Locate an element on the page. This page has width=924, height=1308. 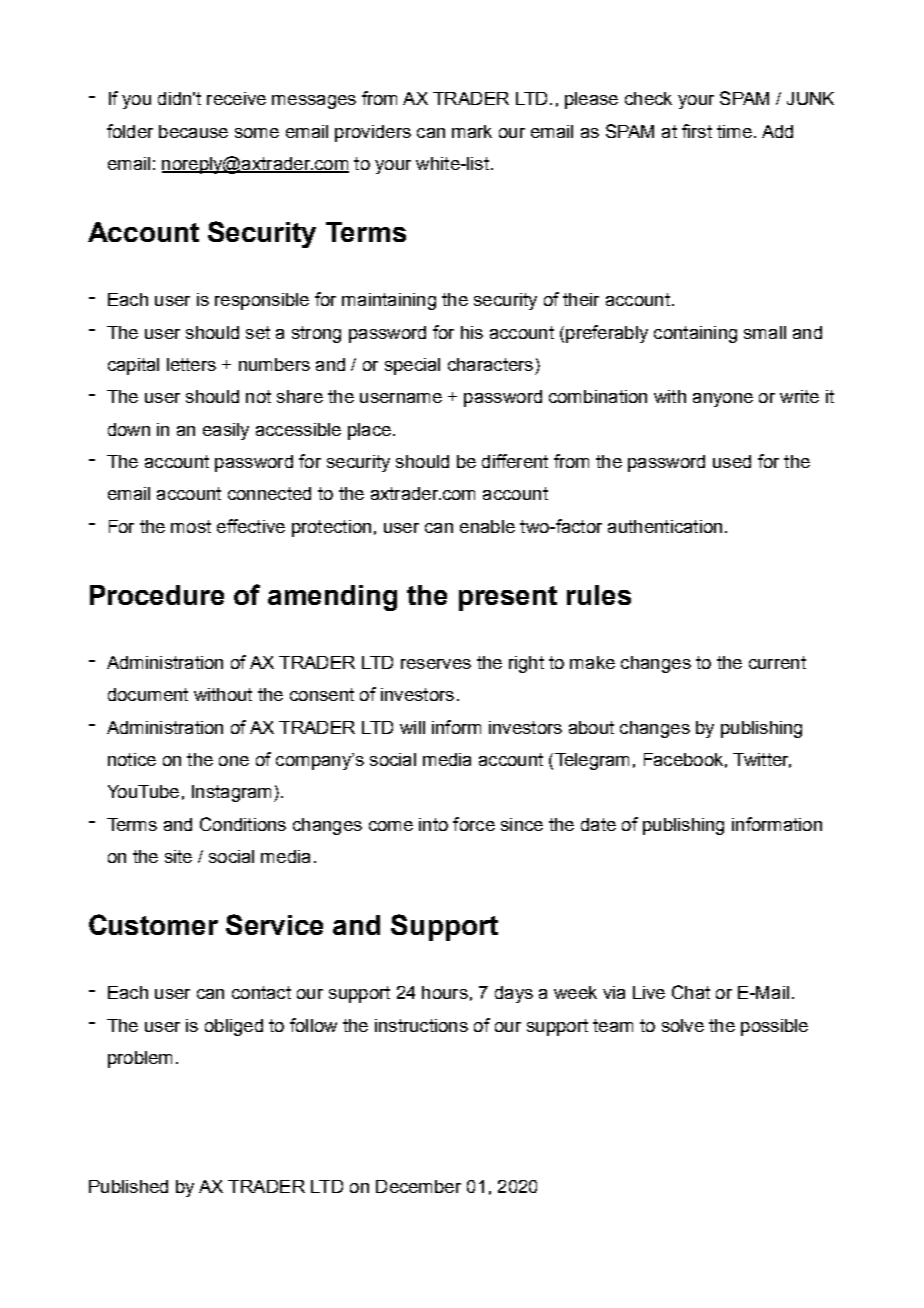
December is located at coordinates (418, 1186).
